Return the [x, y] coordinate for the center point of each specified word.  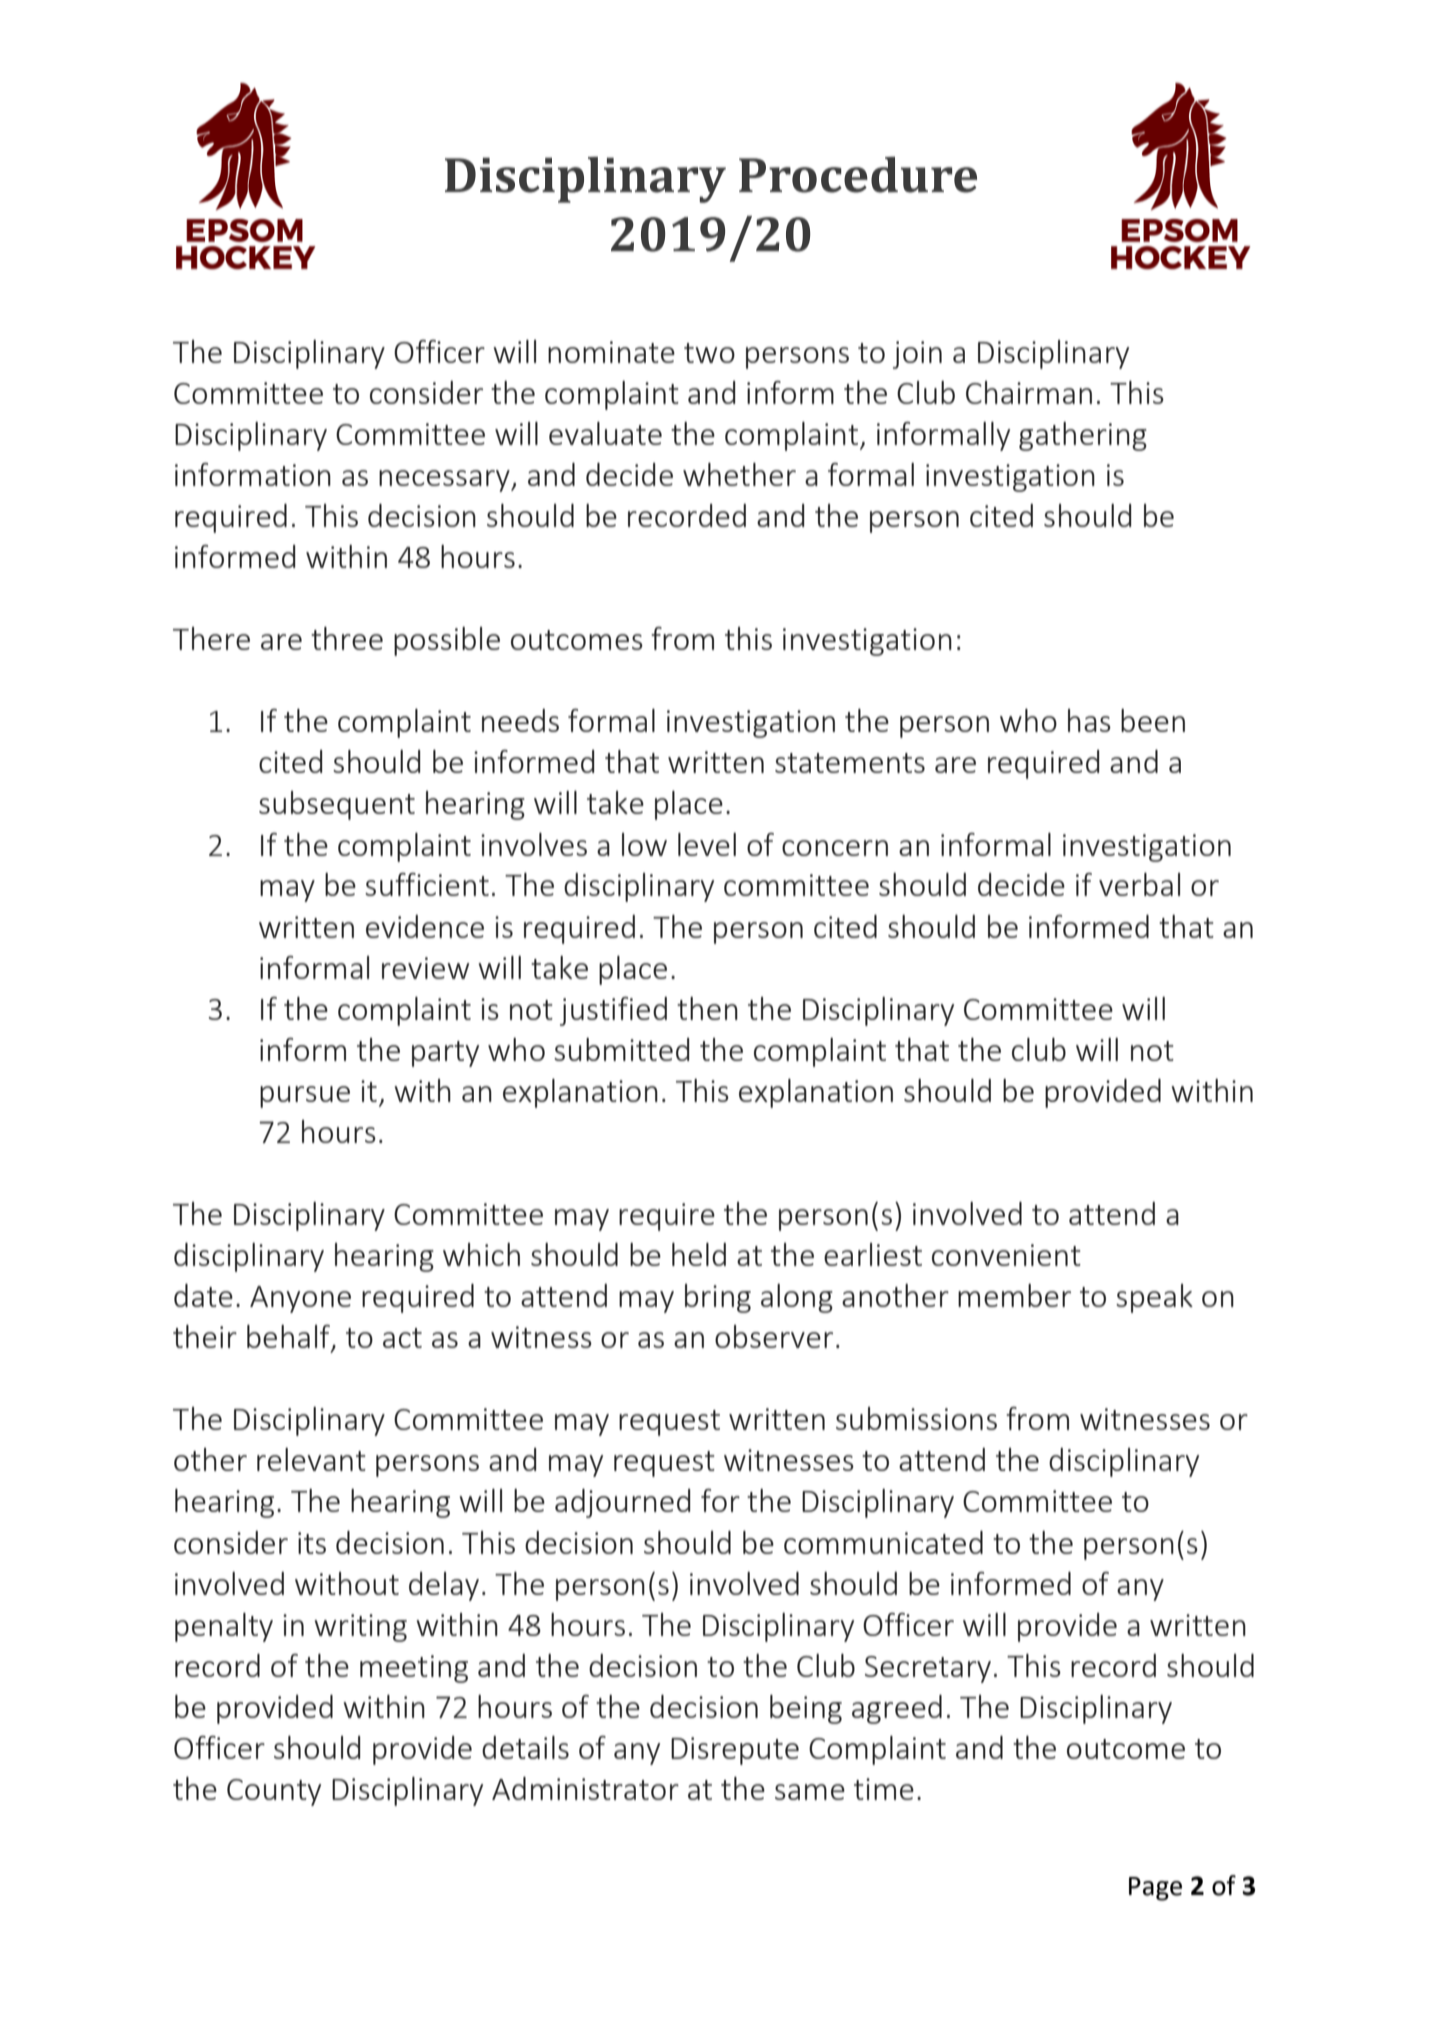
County [274, 1792]
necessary [445, 481]
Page [1155, 1889]
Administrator [585, 1788]
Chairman [1029, 392]
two [709, 353]
